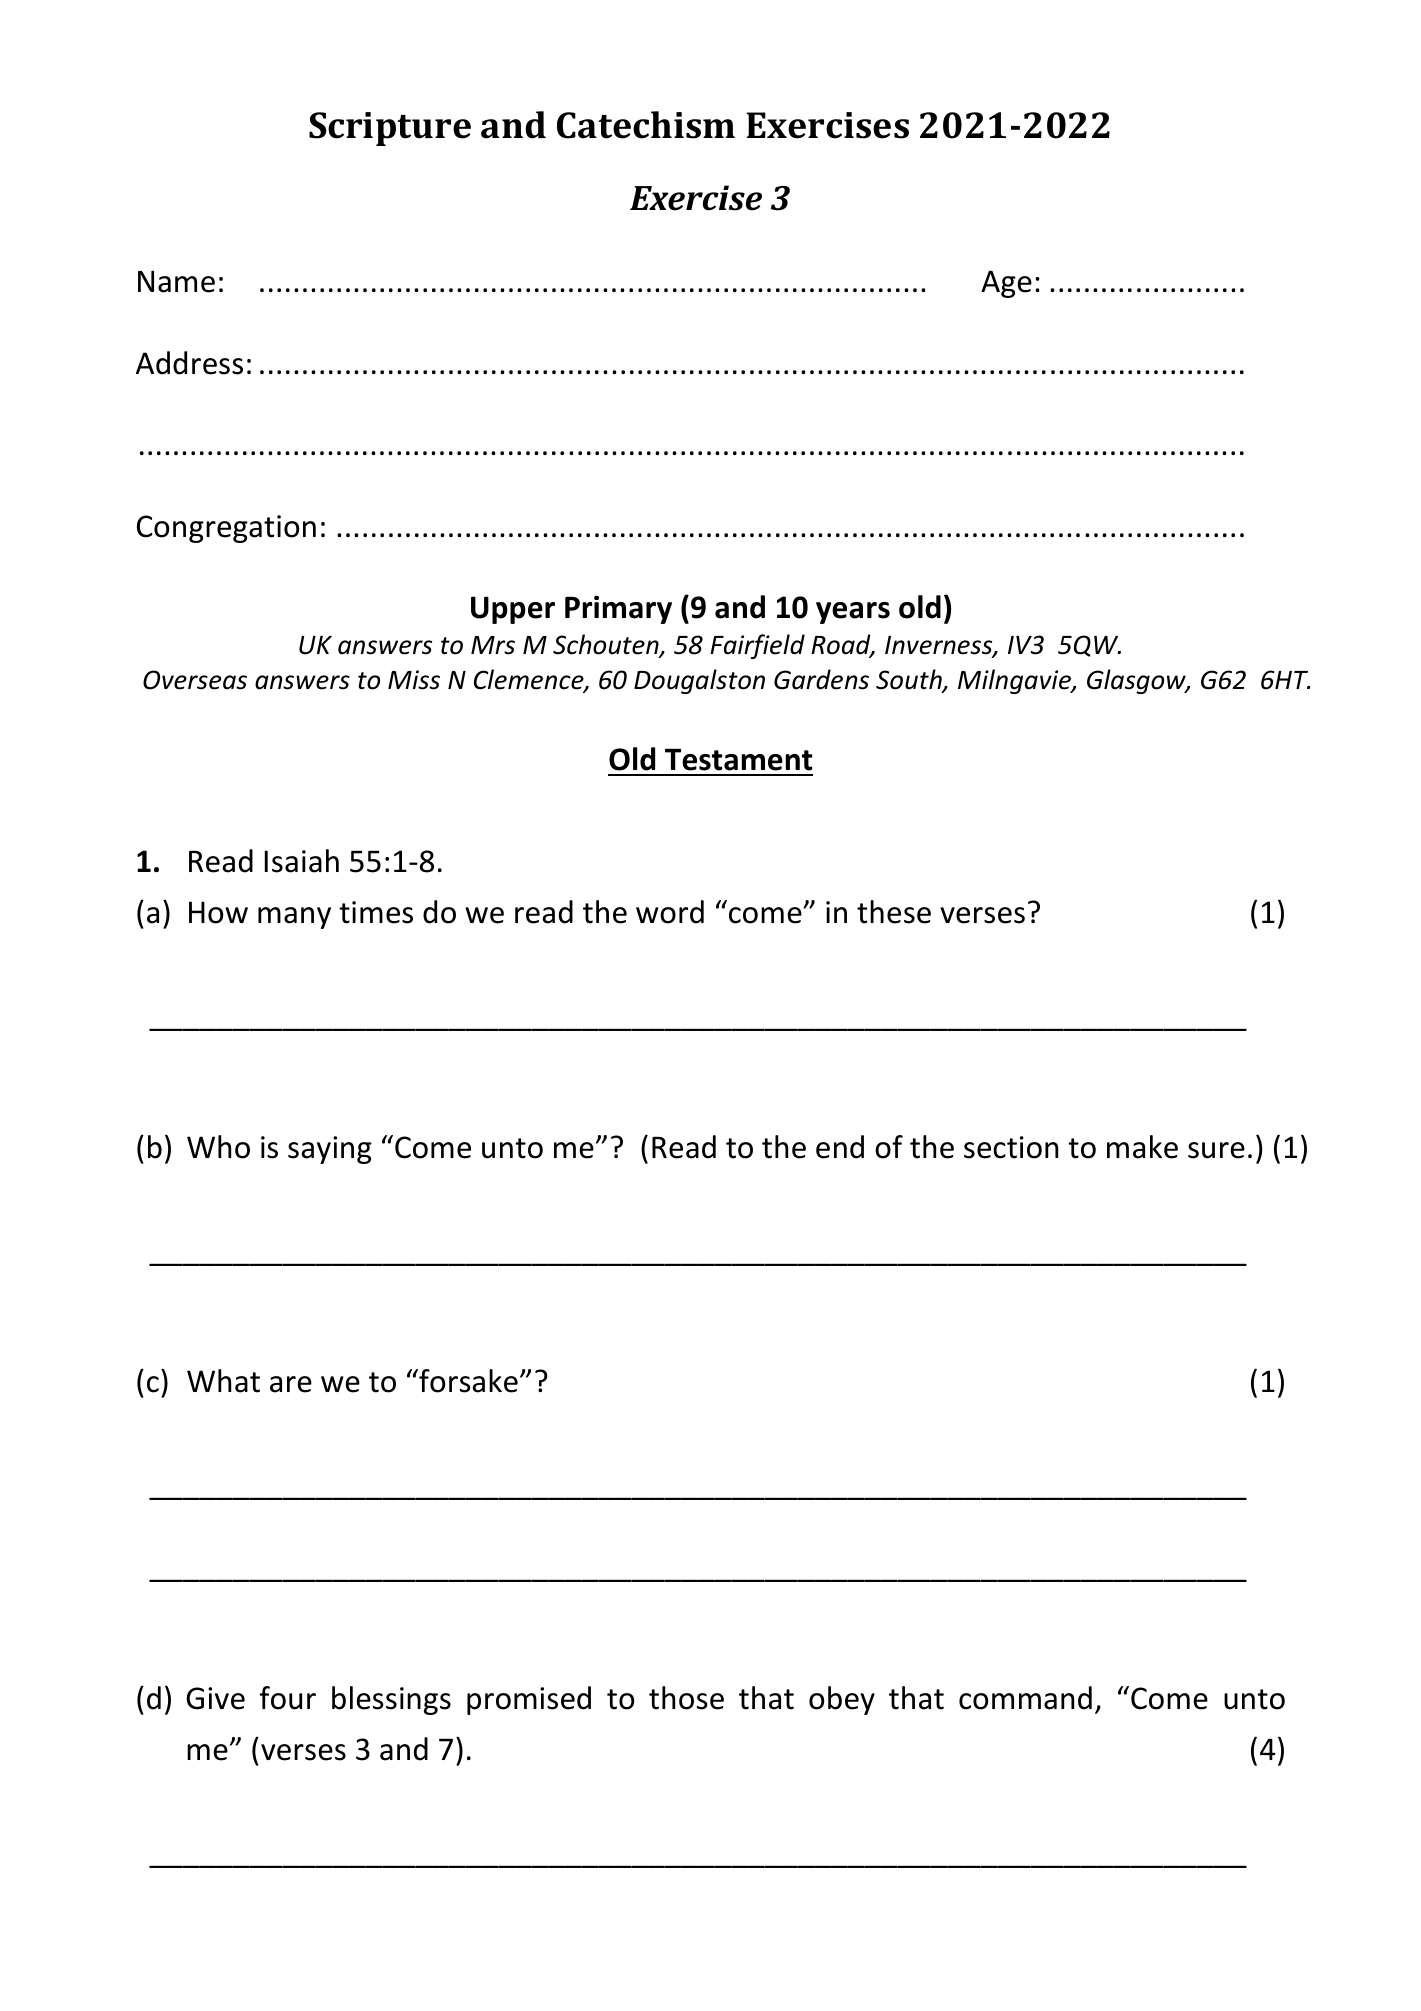 The height and width of the screenshot is (2011, 1421). What do you see at coordinates (291, 1384) in the screenshot?
I see `are` at bounding box center [291, 1384].
